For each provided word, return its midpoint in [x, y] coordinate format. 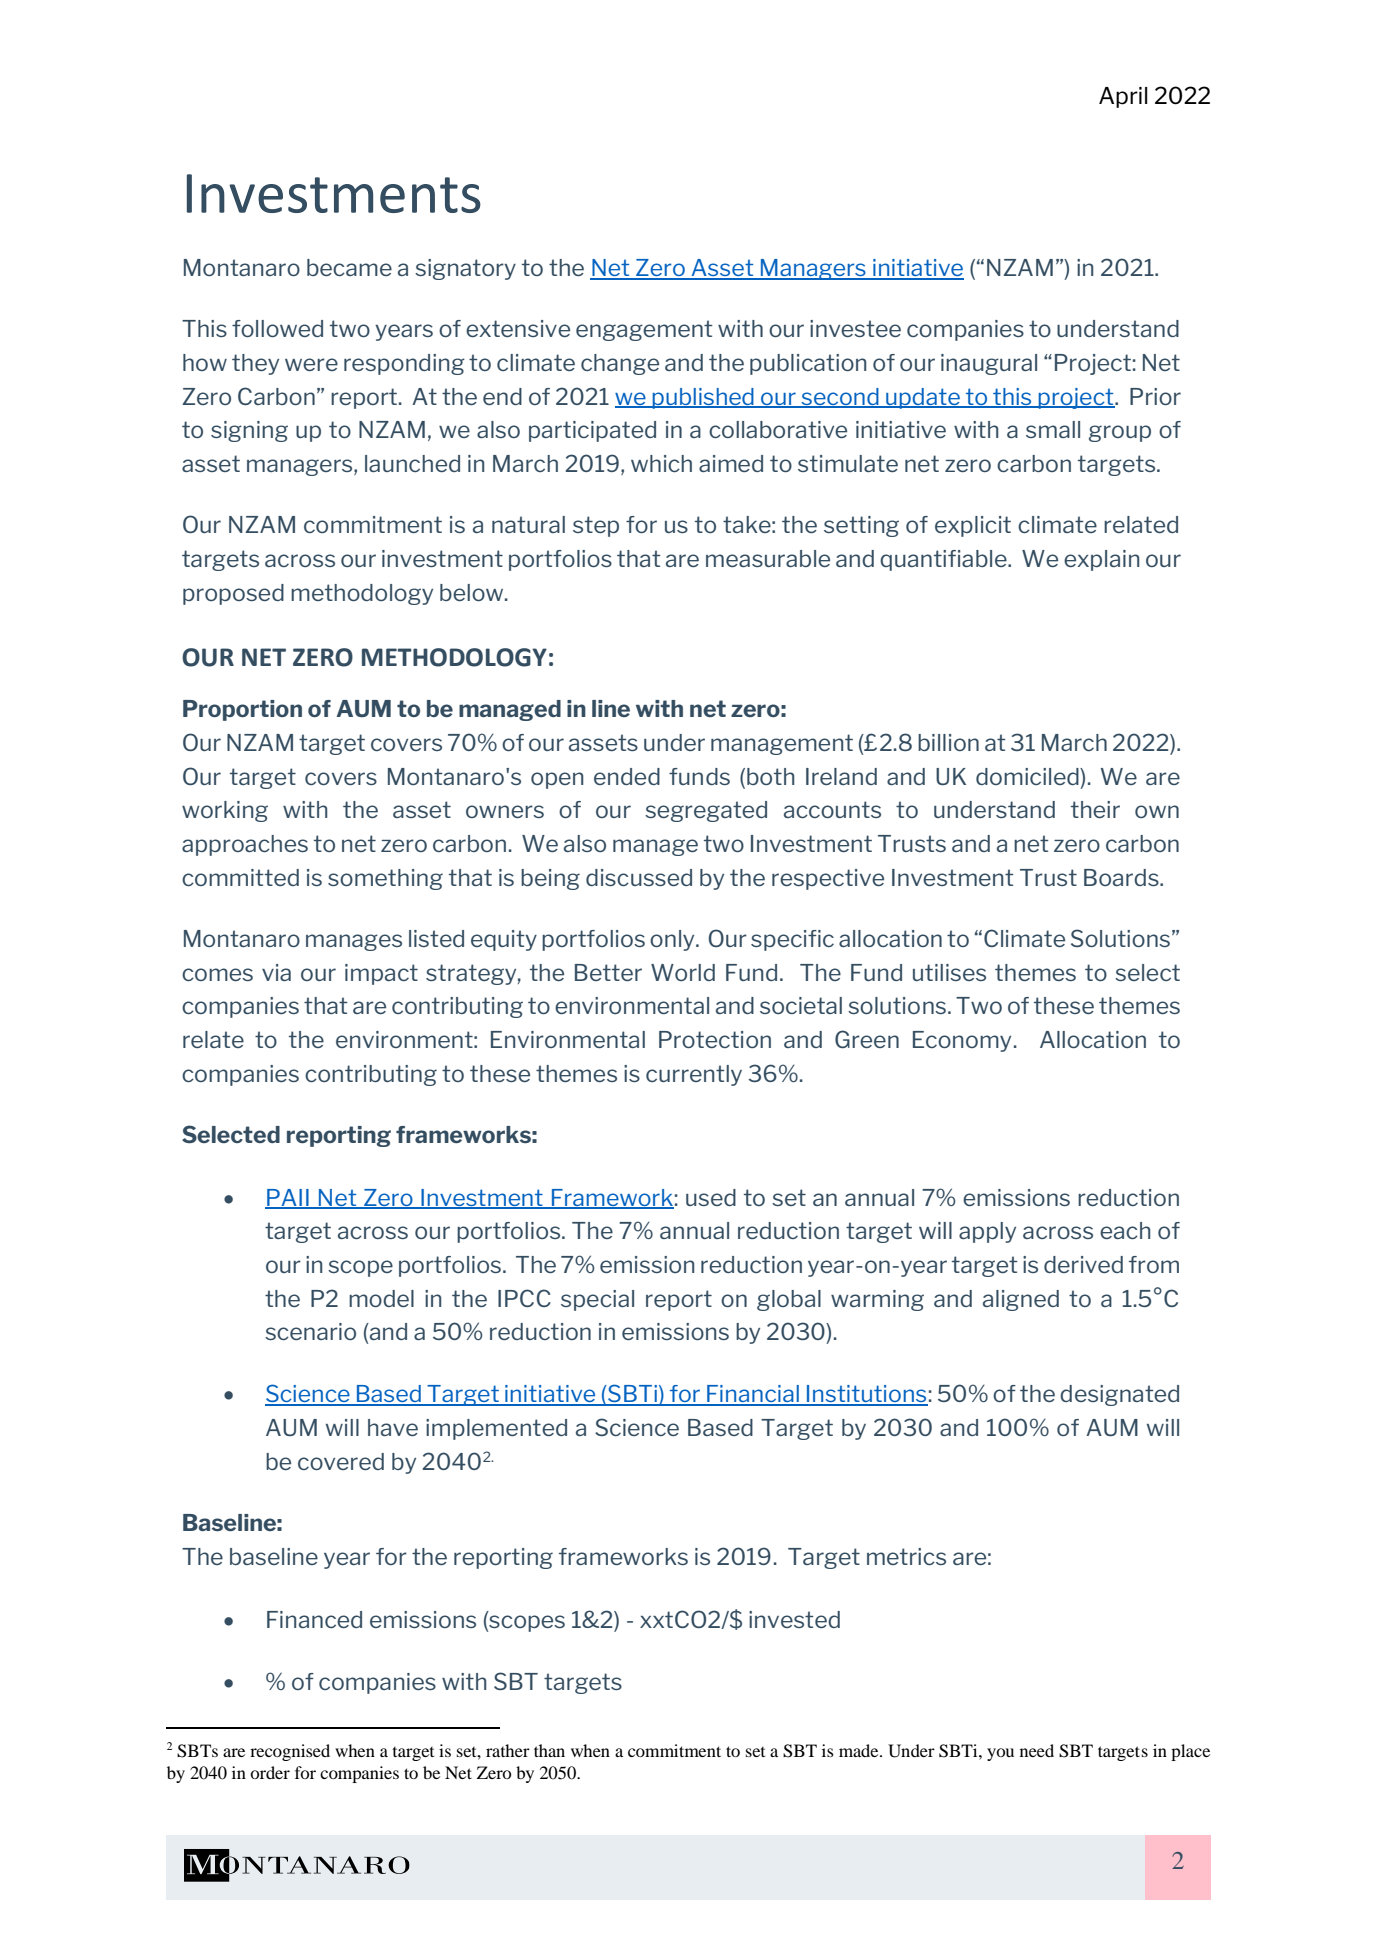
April [1123, 97]
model [381, 1298]
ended [627, 776]
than [549, 1750]
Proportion [242, 710]
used [711, 1197]
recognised [290, 1752]
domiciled [1028, 776]
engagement [644, 330]
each [1125, 1230]
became [349, 267]
